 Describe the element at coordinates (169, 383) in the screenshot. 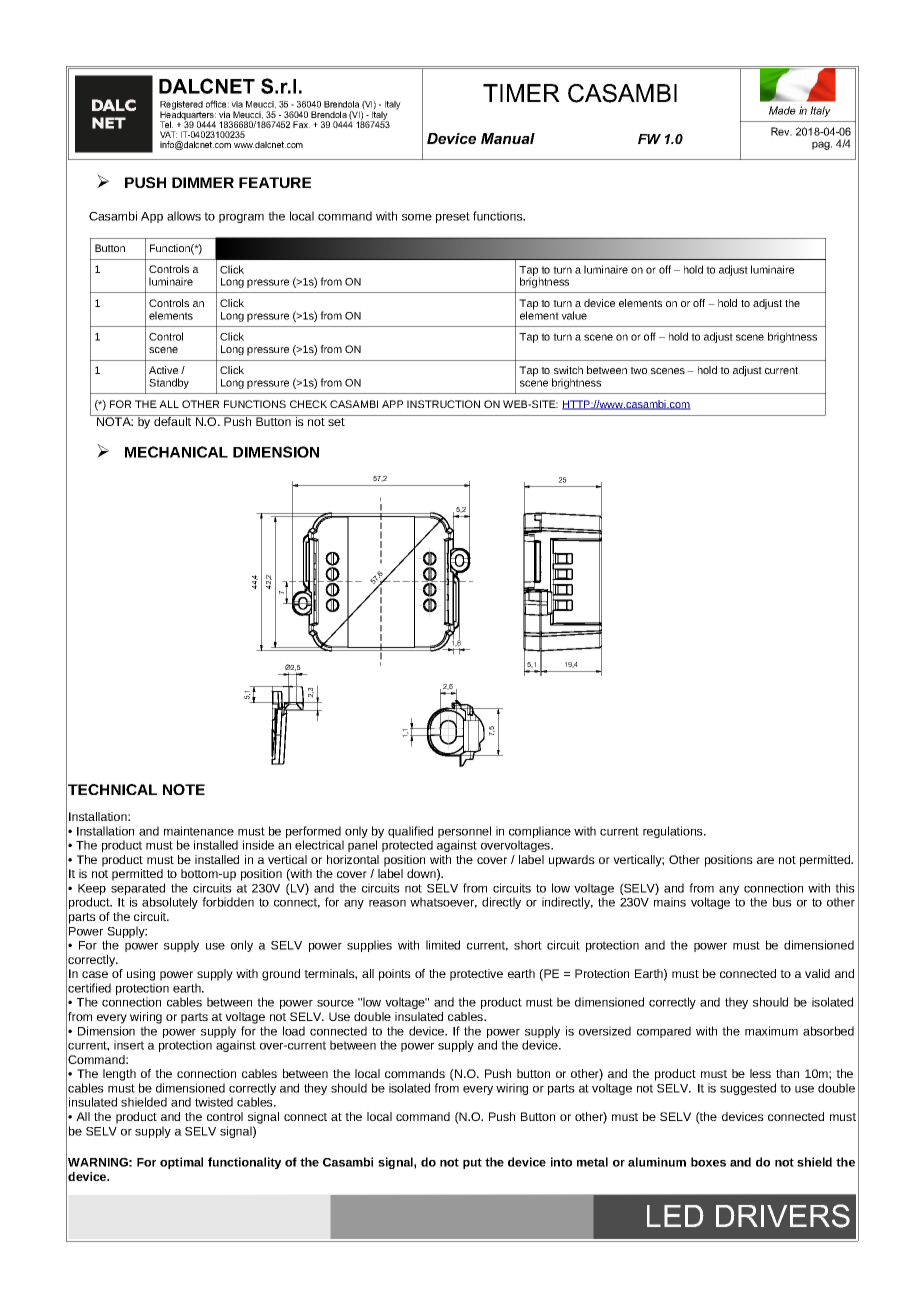

I see `Standby` at that location.
